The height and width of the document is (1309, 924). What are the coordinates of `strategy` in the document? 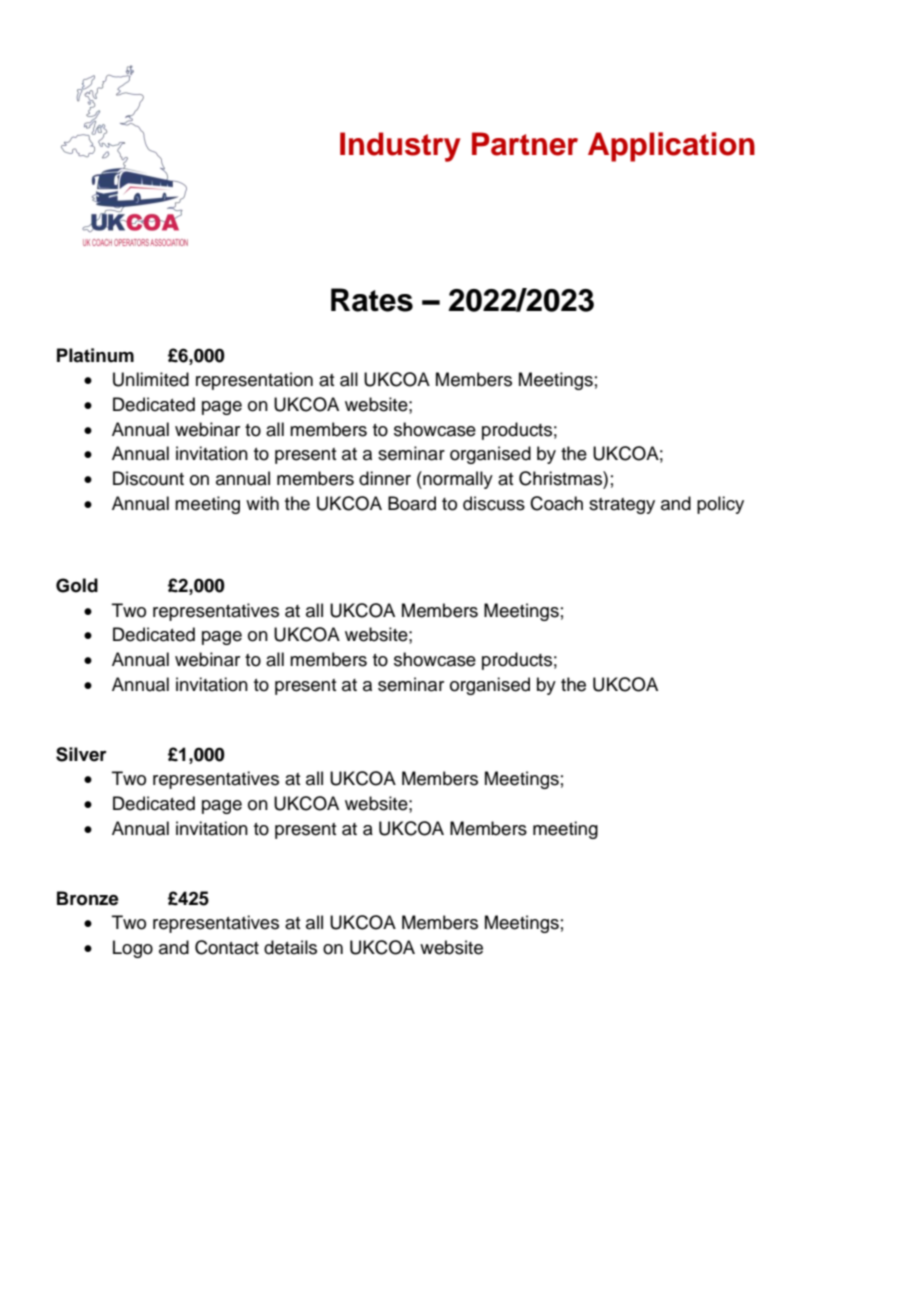 It's located at (622, 506).
